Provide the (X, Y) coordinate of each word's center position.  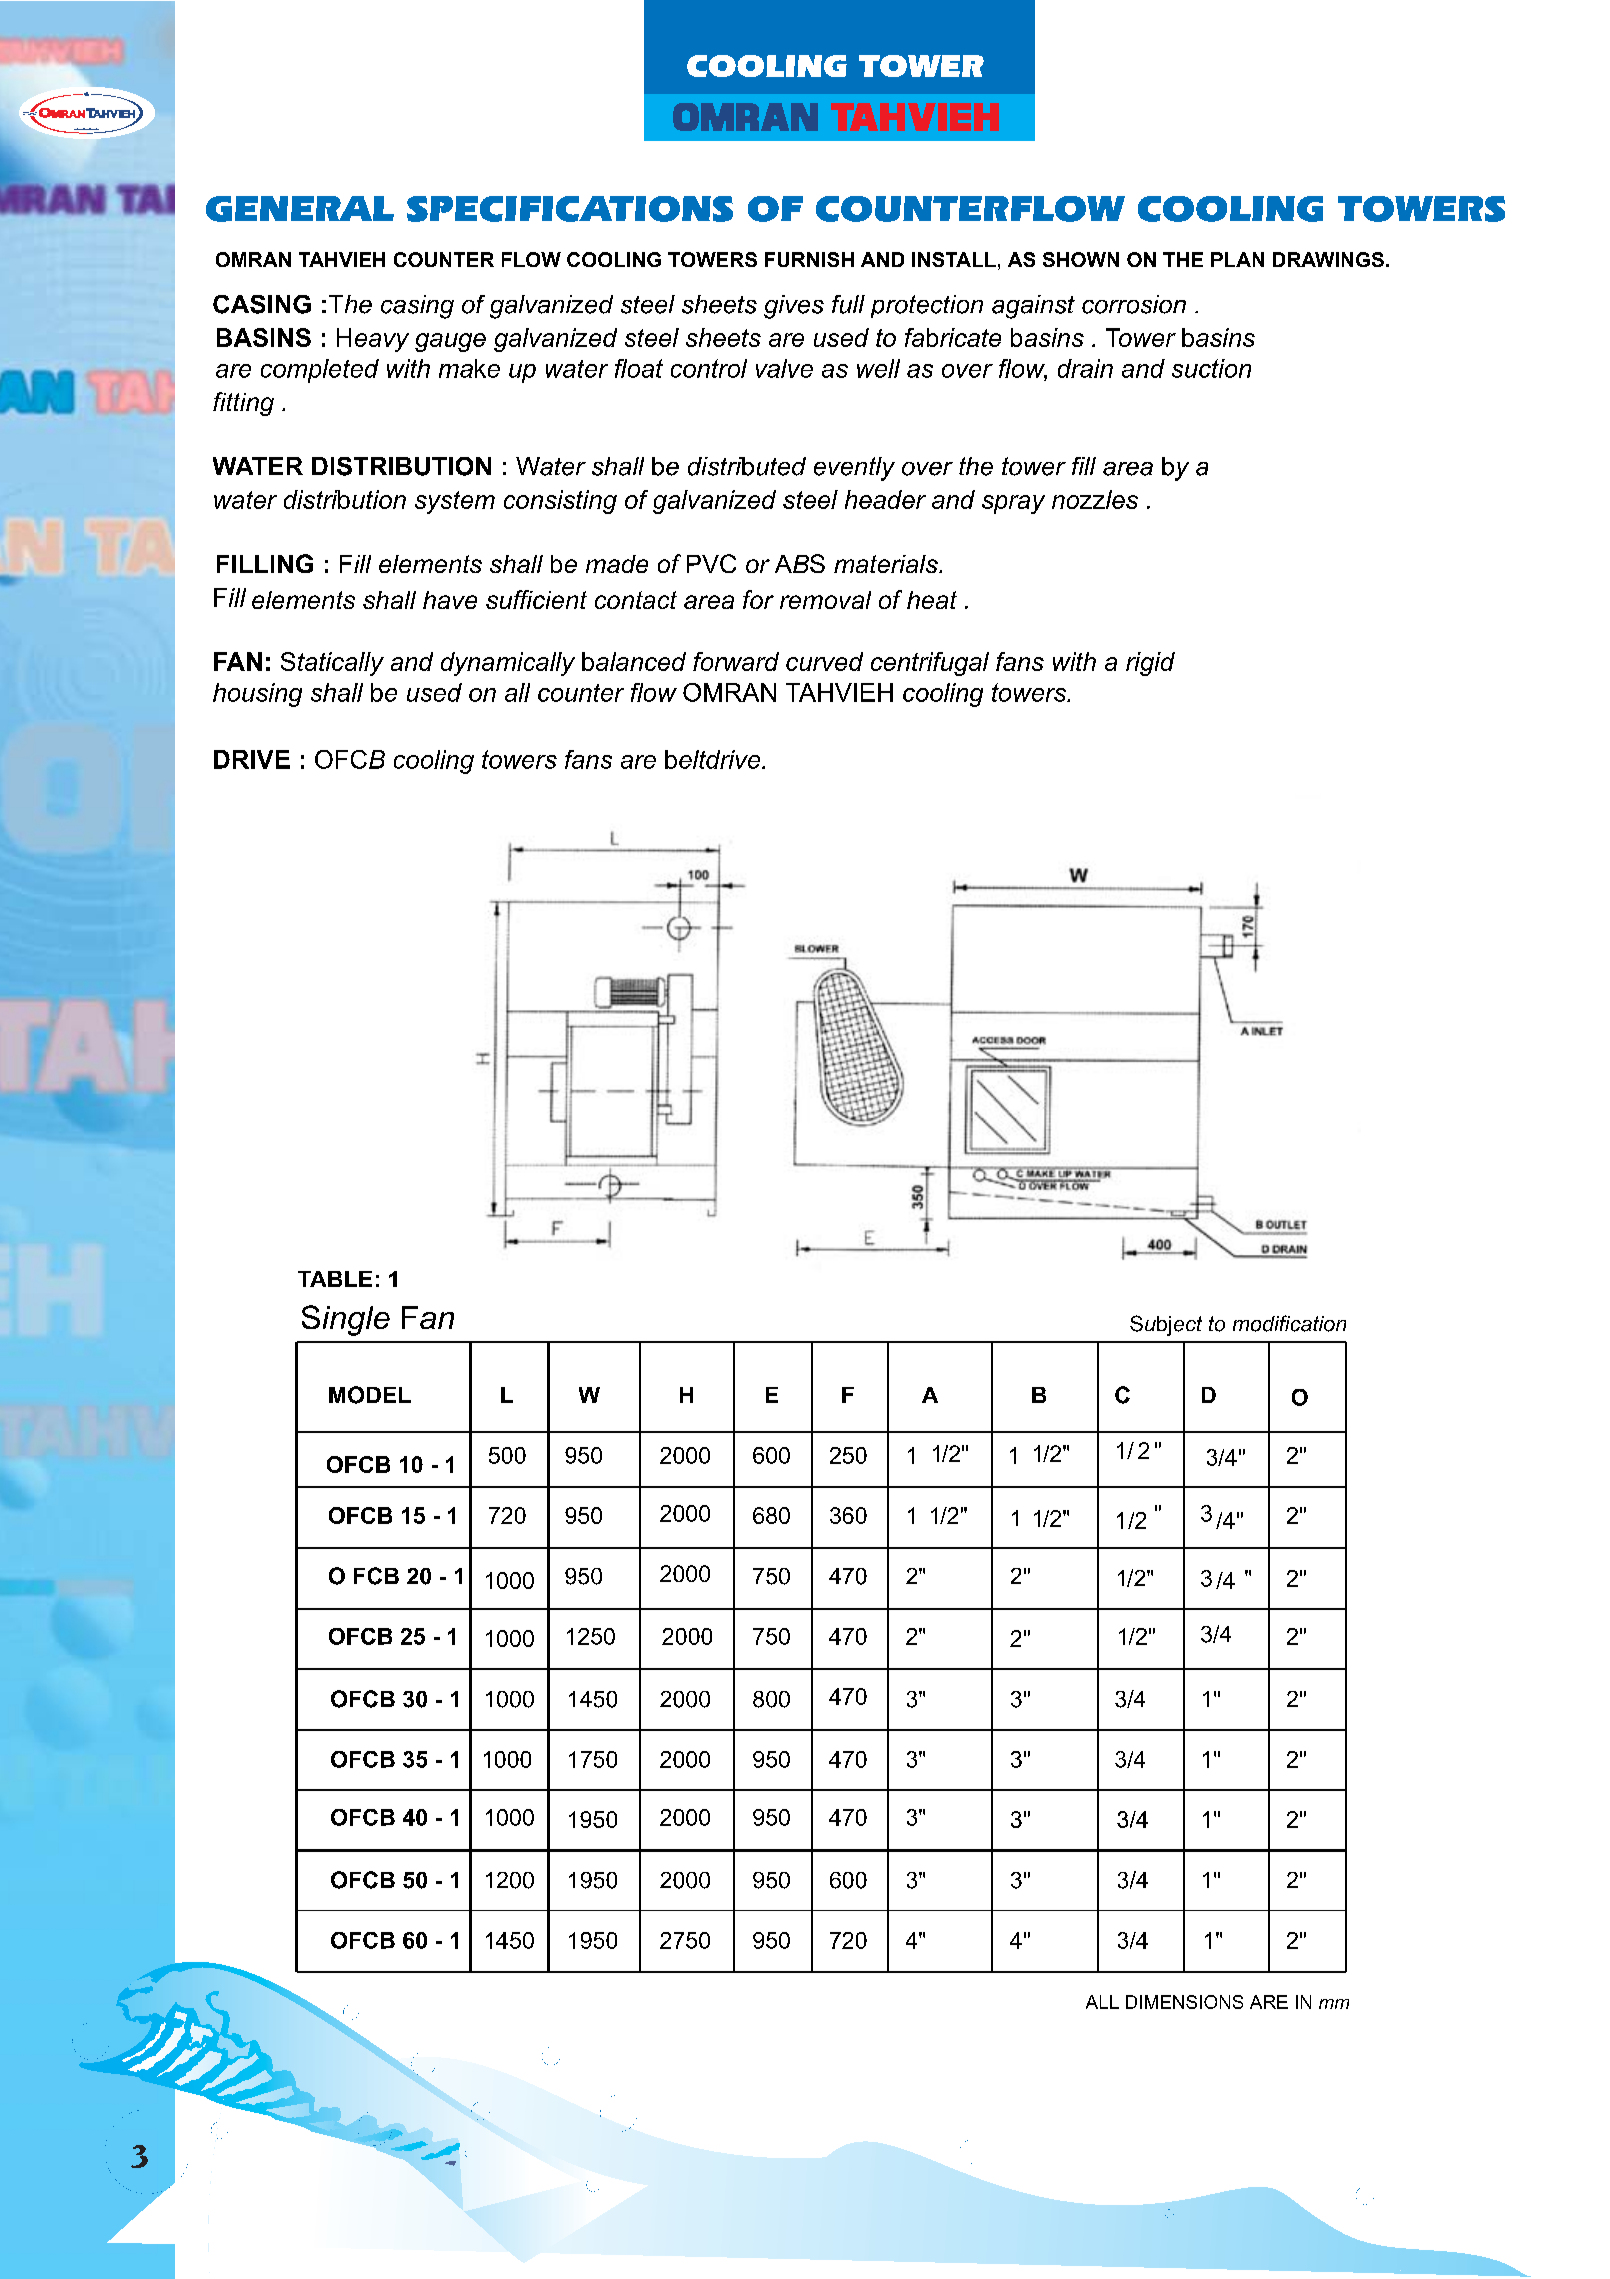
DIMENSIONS (1184, 2002)
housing (257, 695)
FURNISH (809, 259)
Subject (1166, 1325)
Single (346, 1320)
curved (824, 661)
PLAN (1237, 259)
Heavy (373, 340)
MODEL (370, 1395)
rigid (1150, 664)
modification (1289, 1323)
